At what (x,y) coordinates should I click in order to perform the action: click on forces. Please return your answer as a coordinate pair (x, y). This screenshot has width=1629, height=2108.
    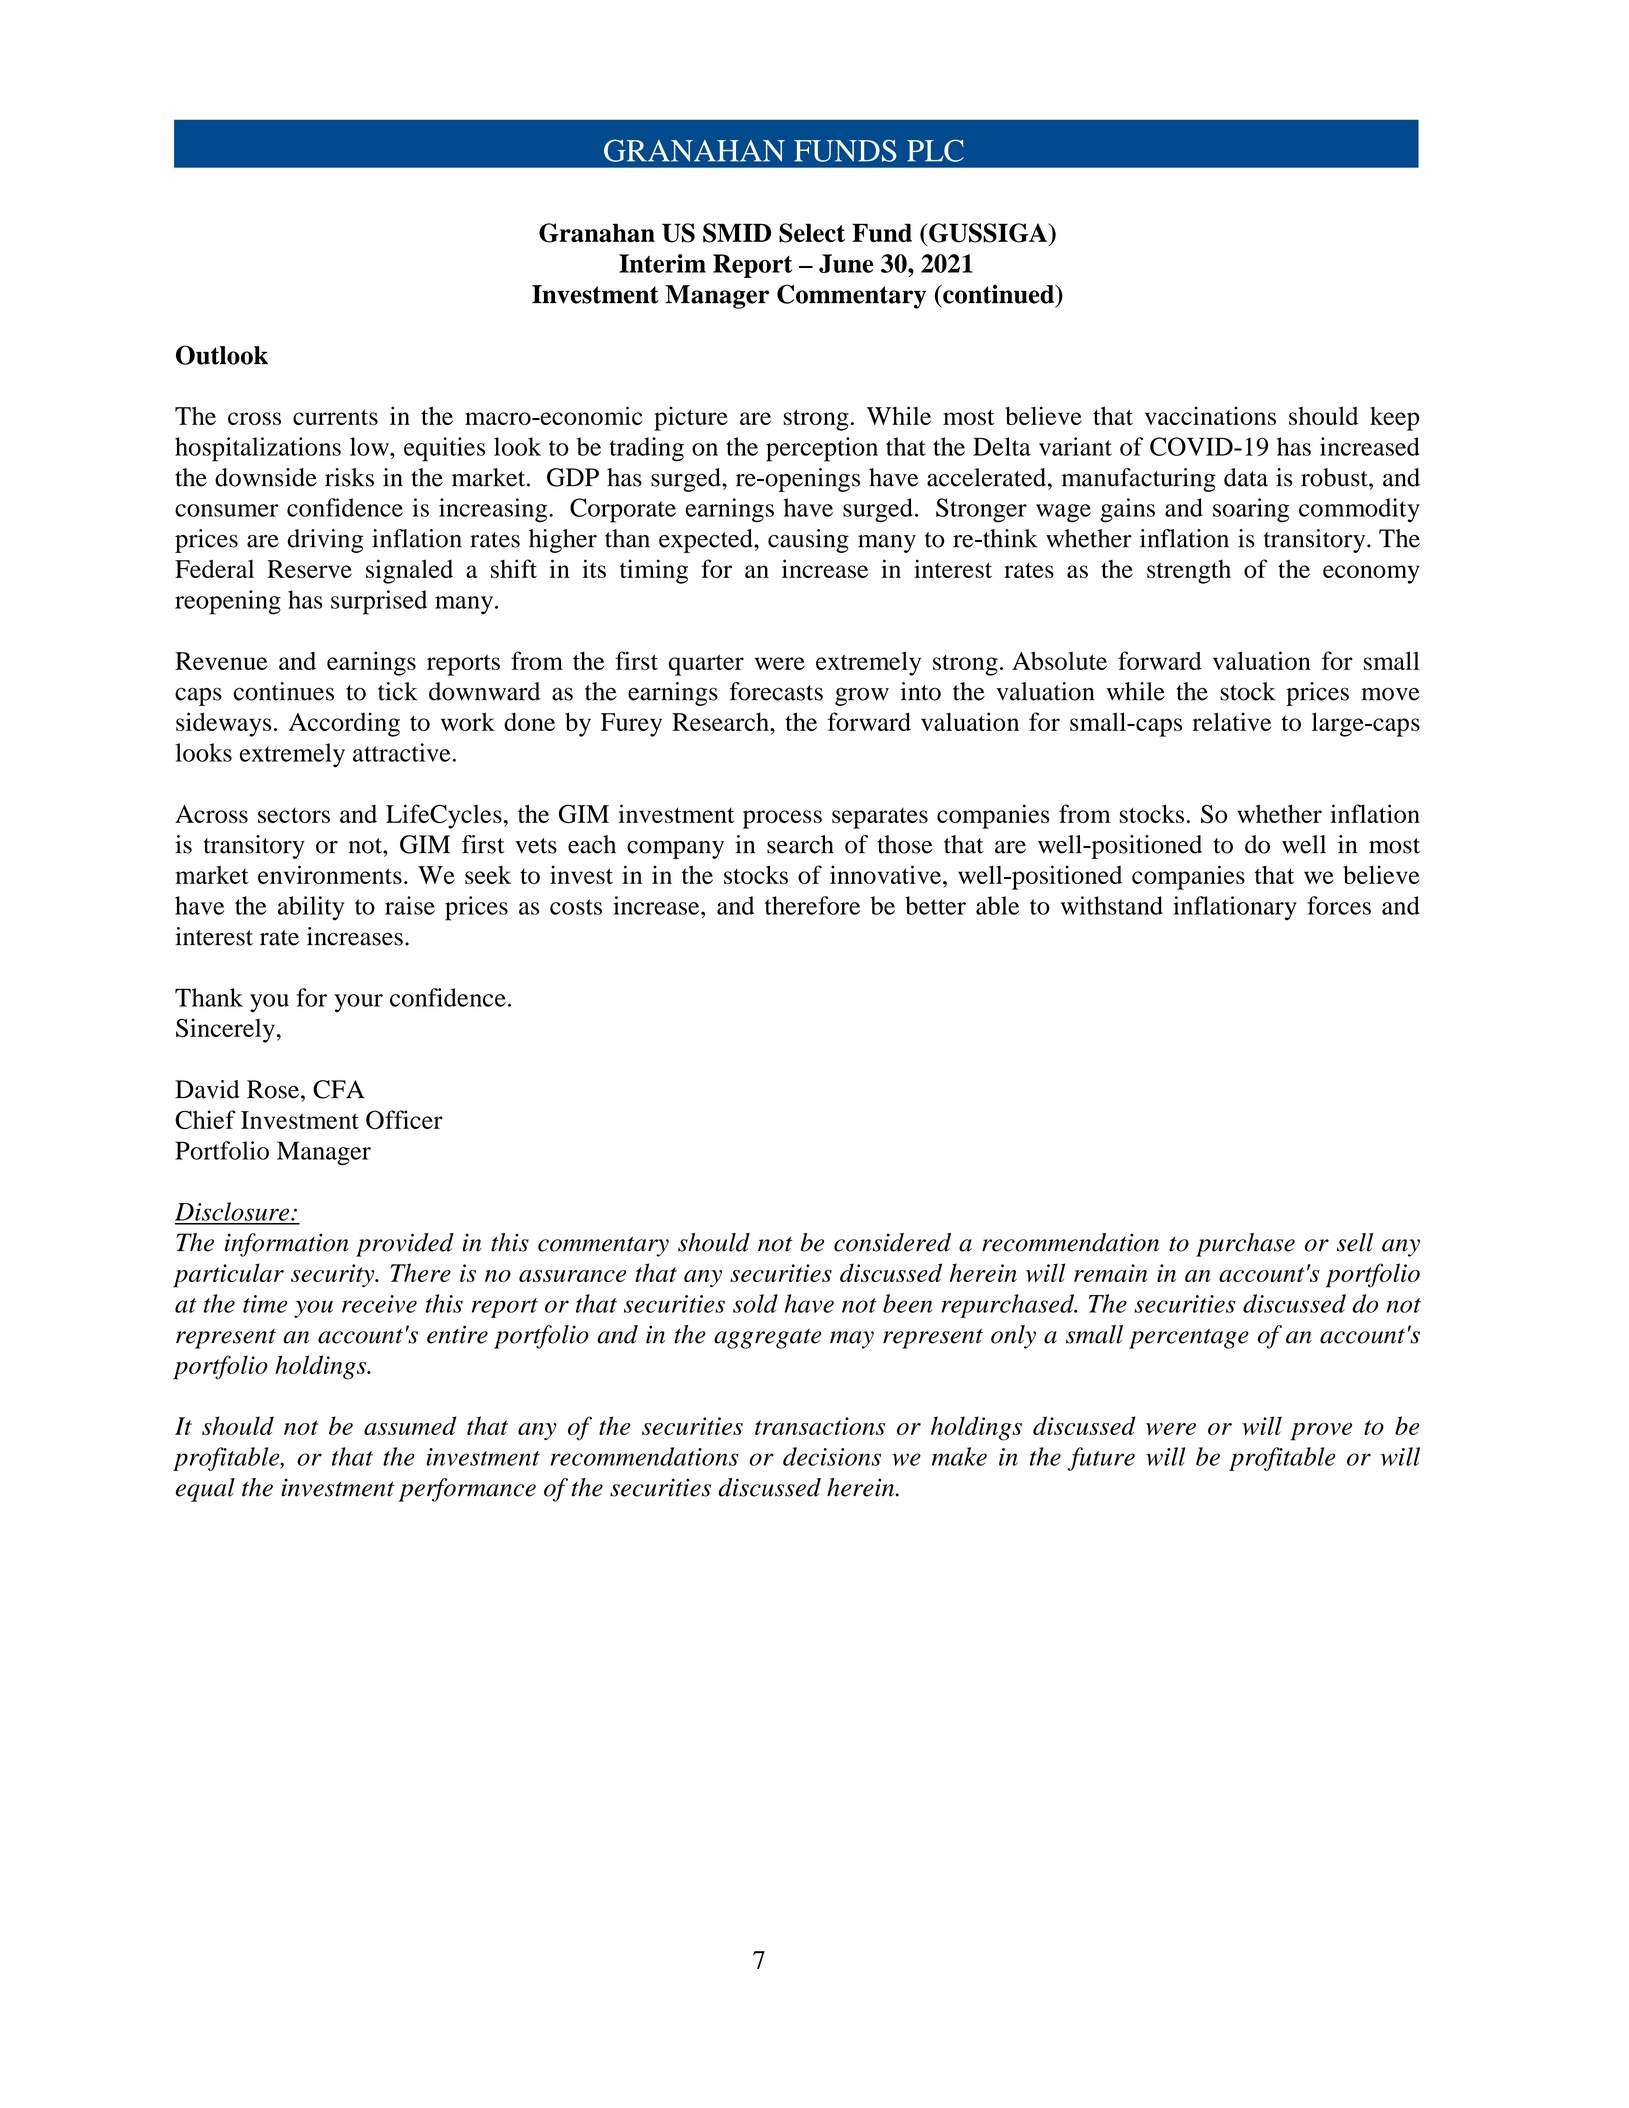
    Looking at the image, I should click on (1339, 905).
